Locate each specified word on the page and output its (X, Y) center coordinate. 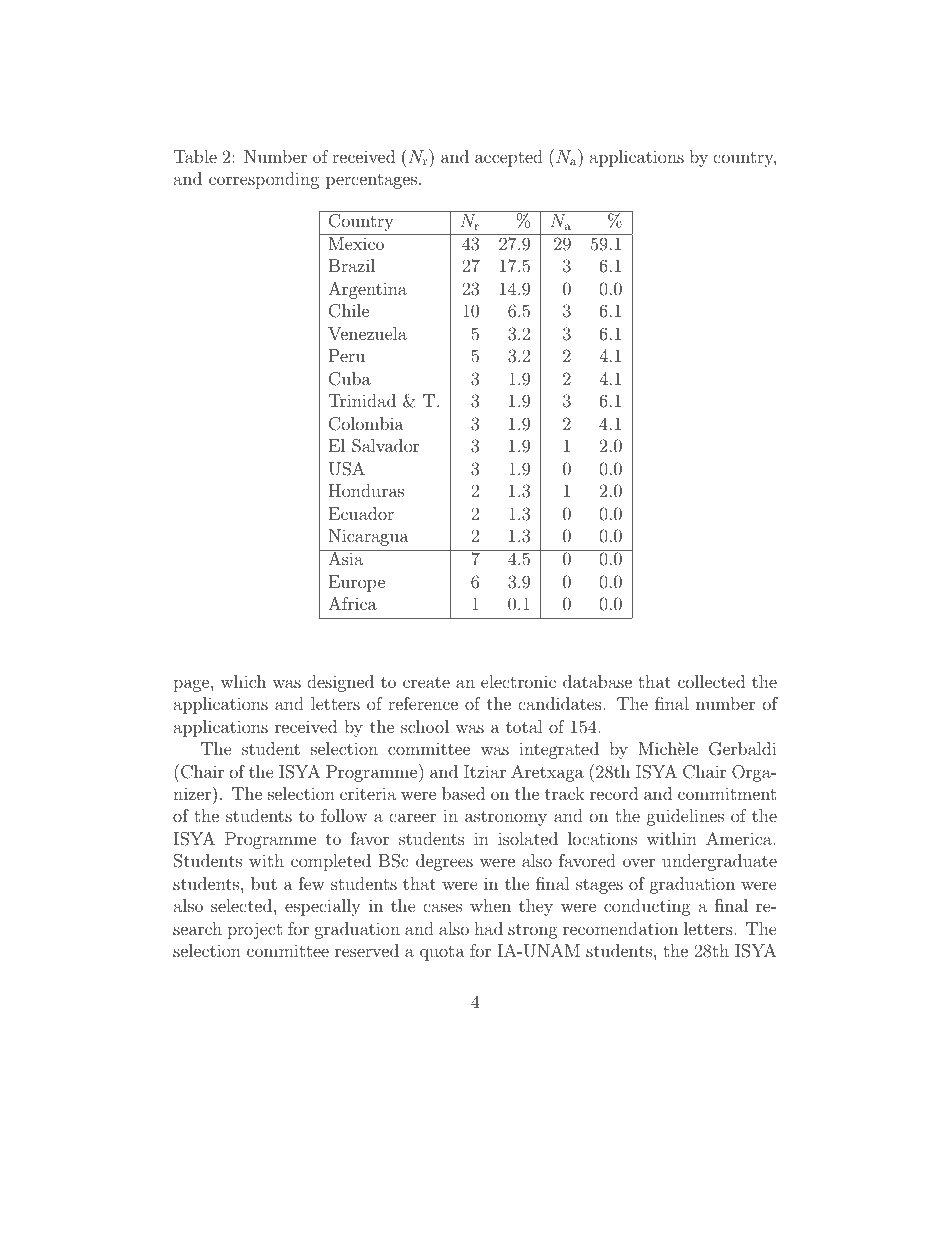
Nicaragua (369, 537)
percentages (371, 181)
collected (711, 681)
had (488, 928)
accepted (509, 158)
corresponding (264, 180)
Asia (346, 557)
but (264, 883)
